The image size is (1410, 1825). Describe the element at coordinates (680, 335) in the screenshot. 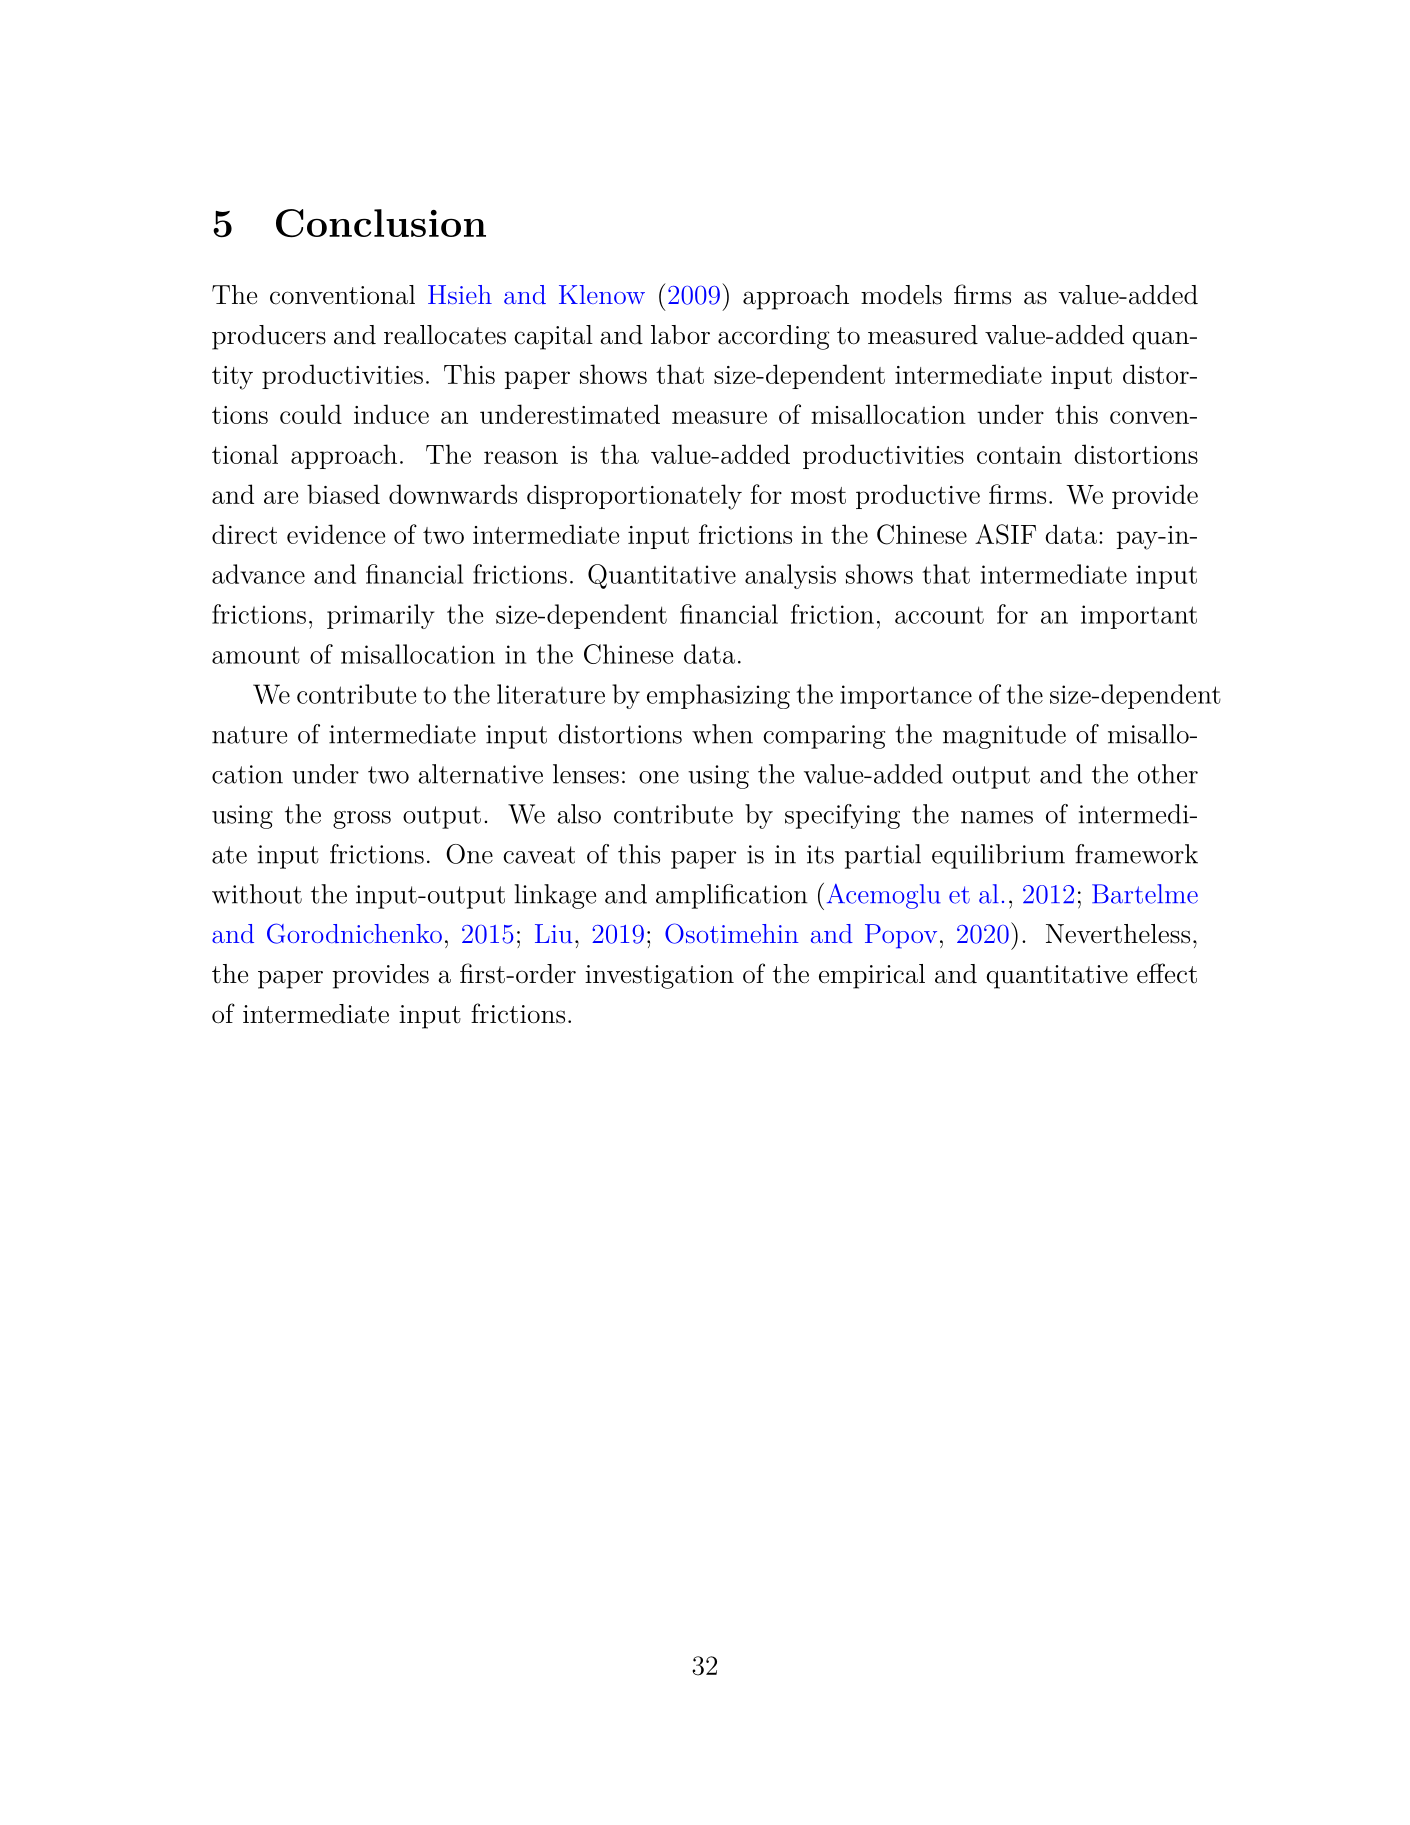

I see `labor` at that location.
